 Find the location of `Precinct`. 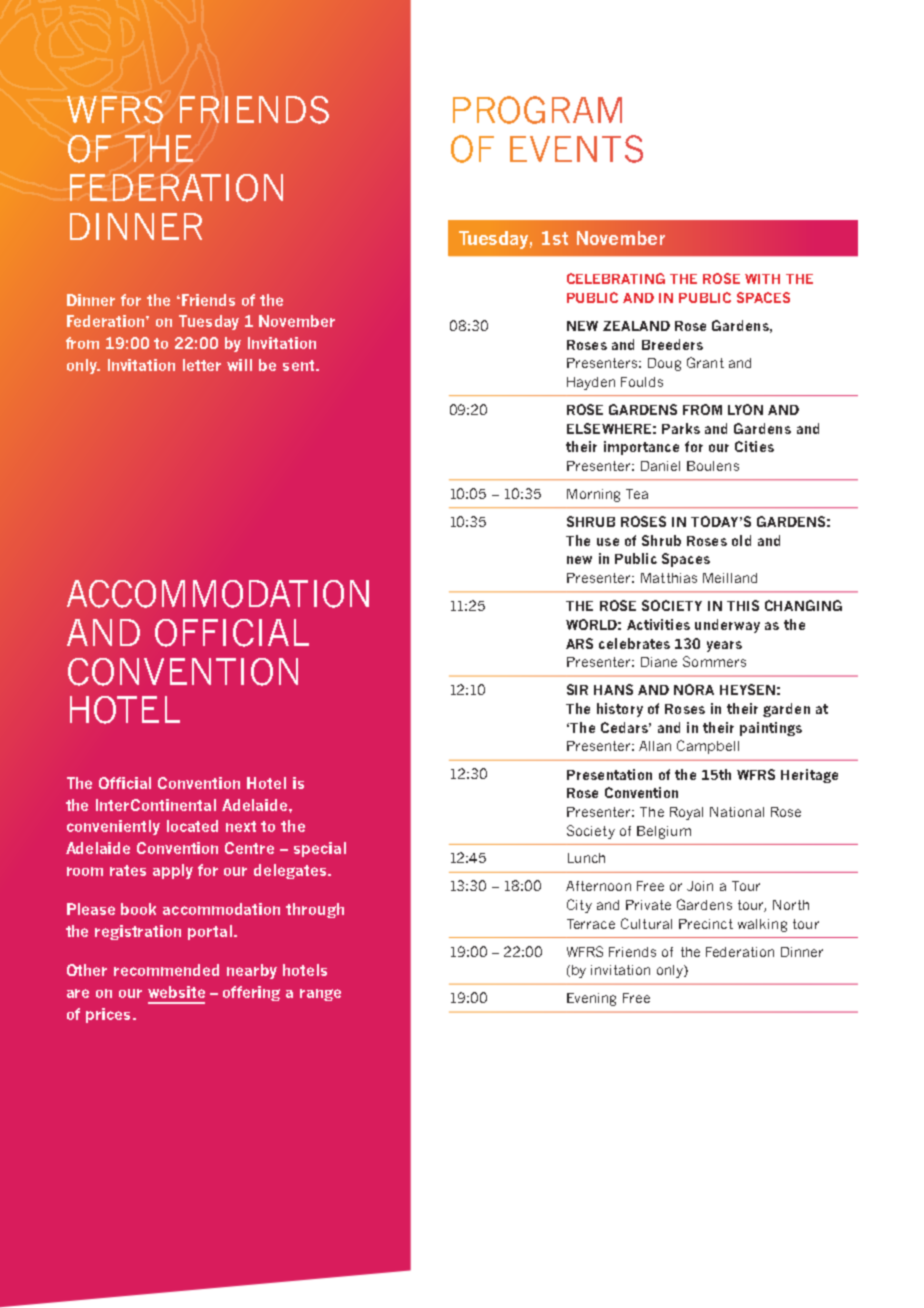

Precinct is located at coordinates (706, 924).
